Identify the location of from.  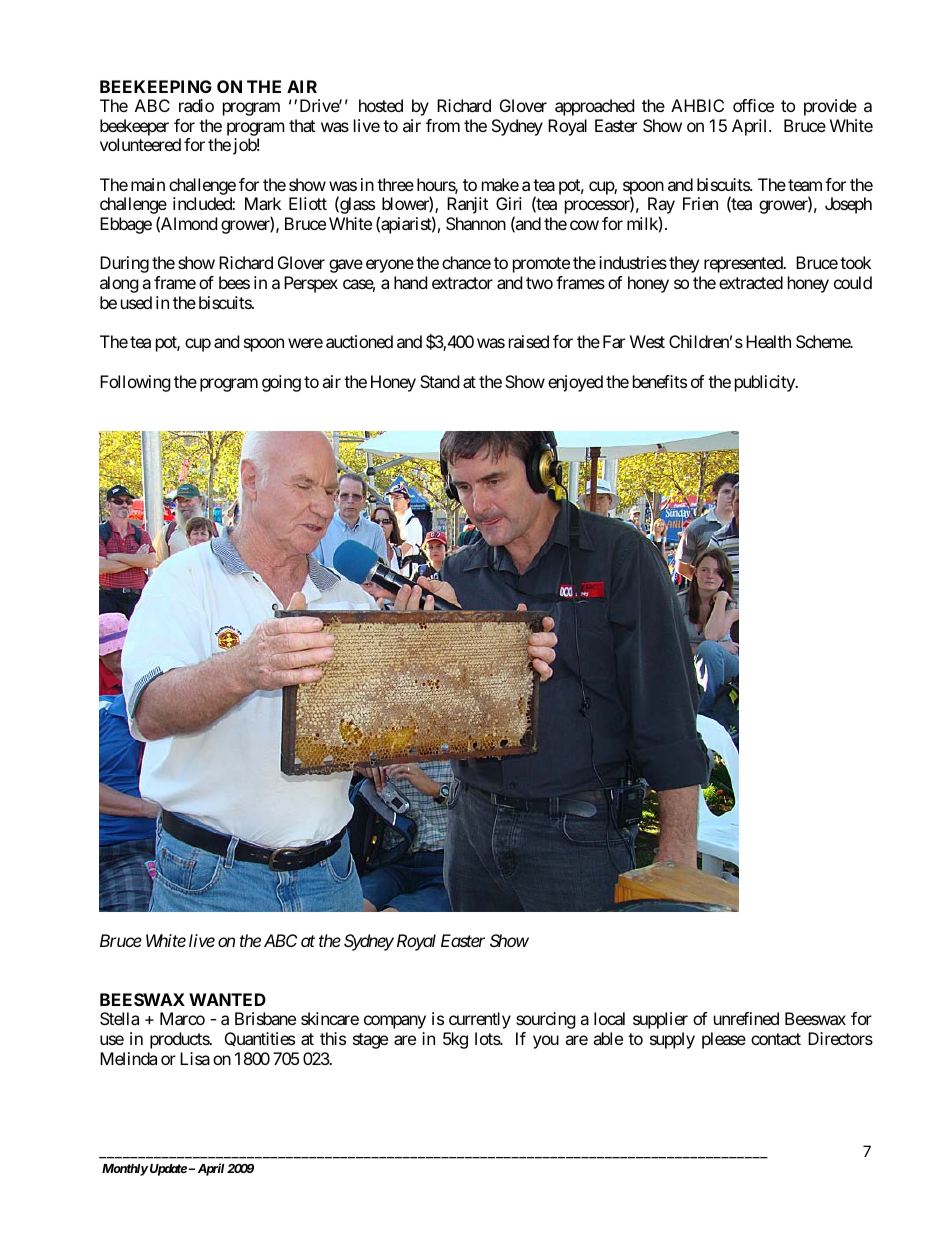
(443, 125).
